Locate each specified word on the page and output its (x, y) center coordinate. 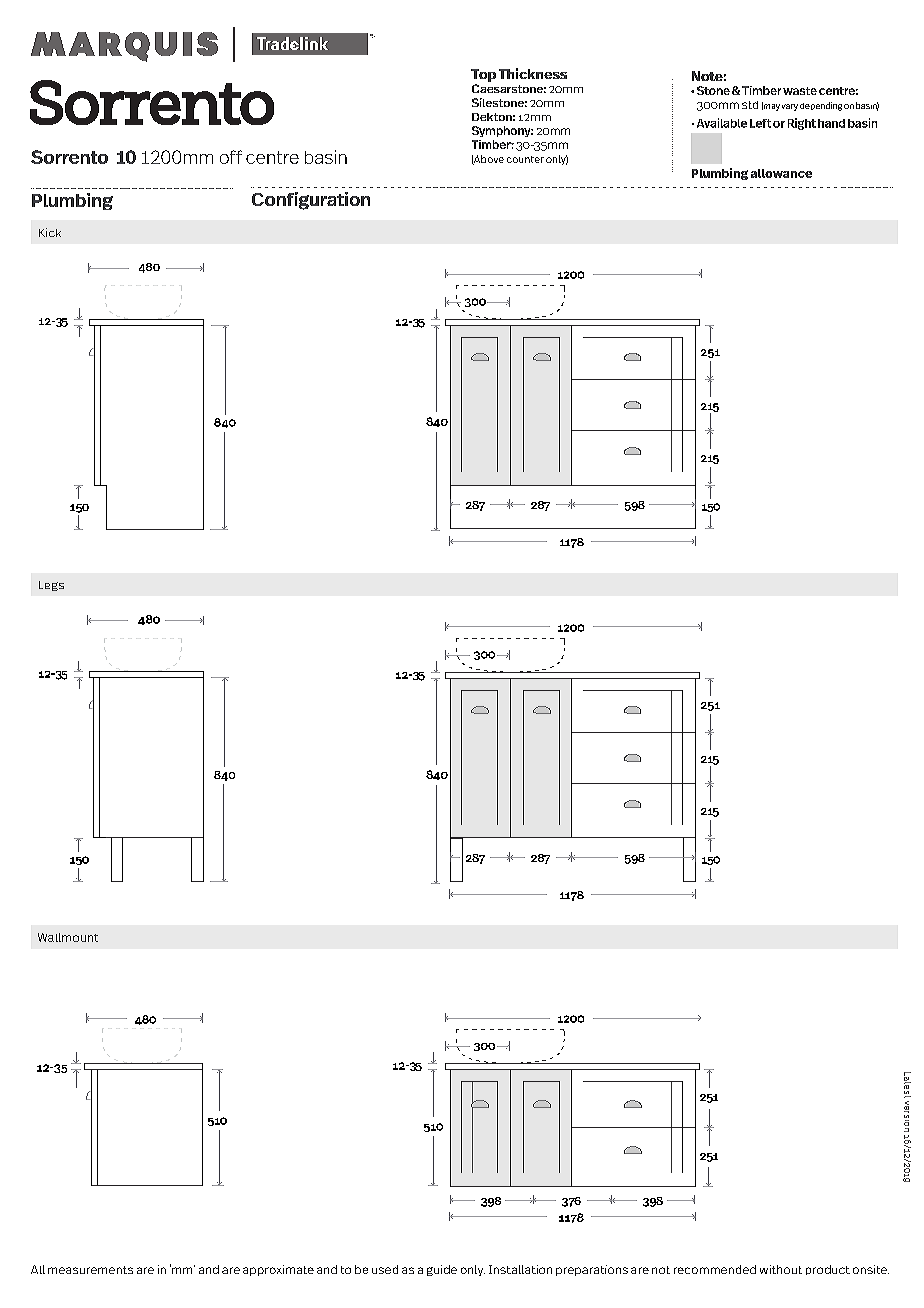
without (781, 1269)
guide (442, 1270)
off (231, 157)
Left (760, 123)
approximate (278, 1270)
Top (483, 75)
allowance (781, 173)
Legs (51, 586)
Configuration (311, 201)
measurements (90, 1270)
